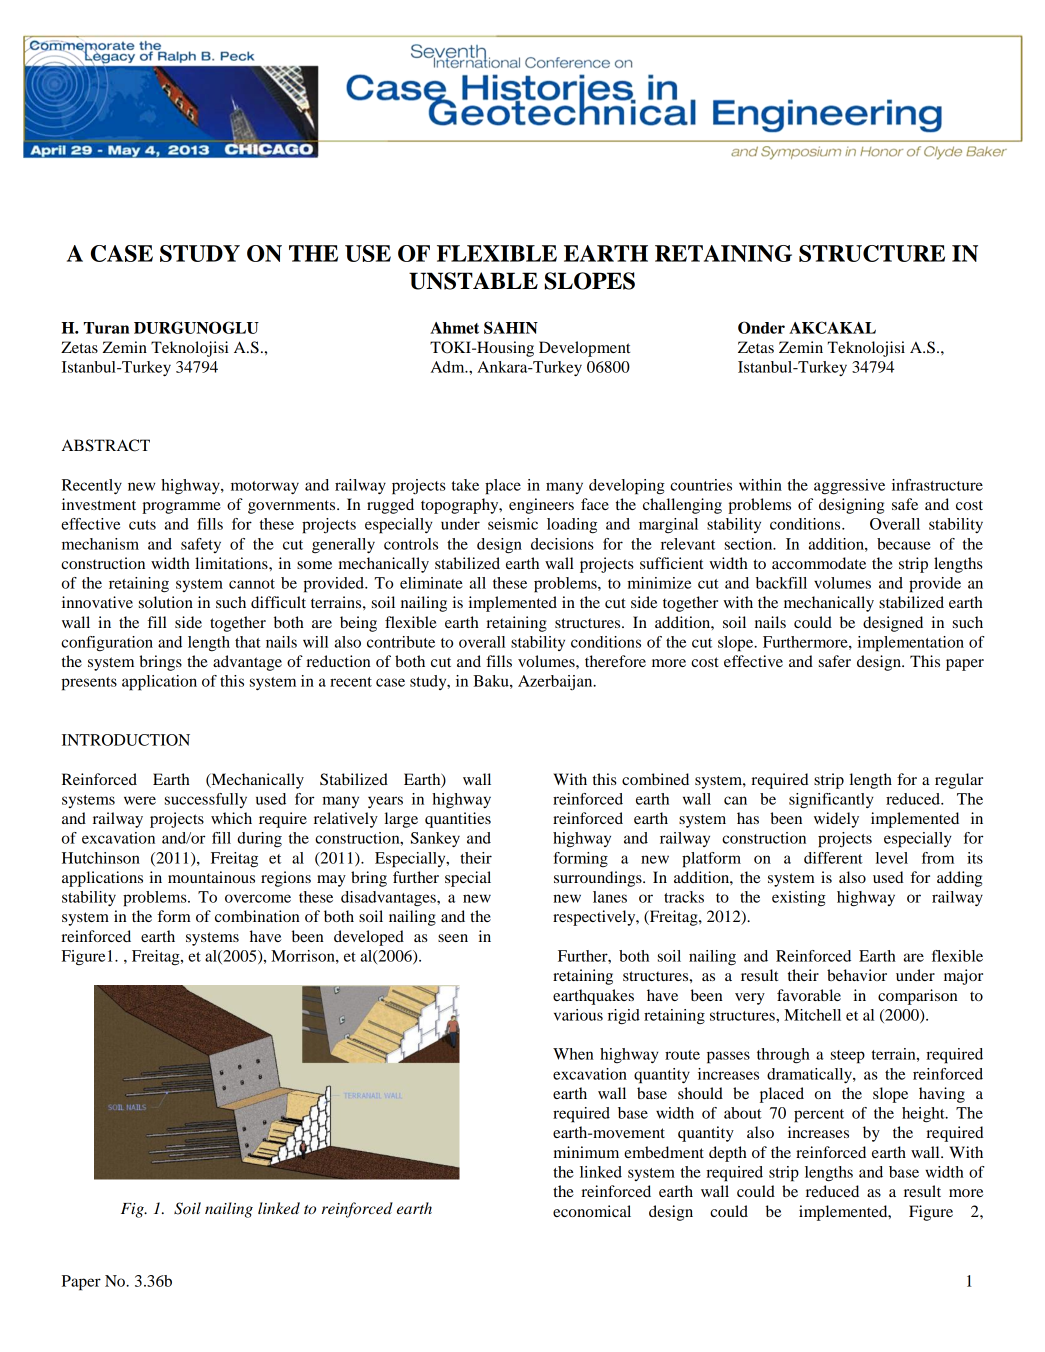  Describe the element at coordinates (592, 1211) in the screenshot. I see `economical` at that location.
